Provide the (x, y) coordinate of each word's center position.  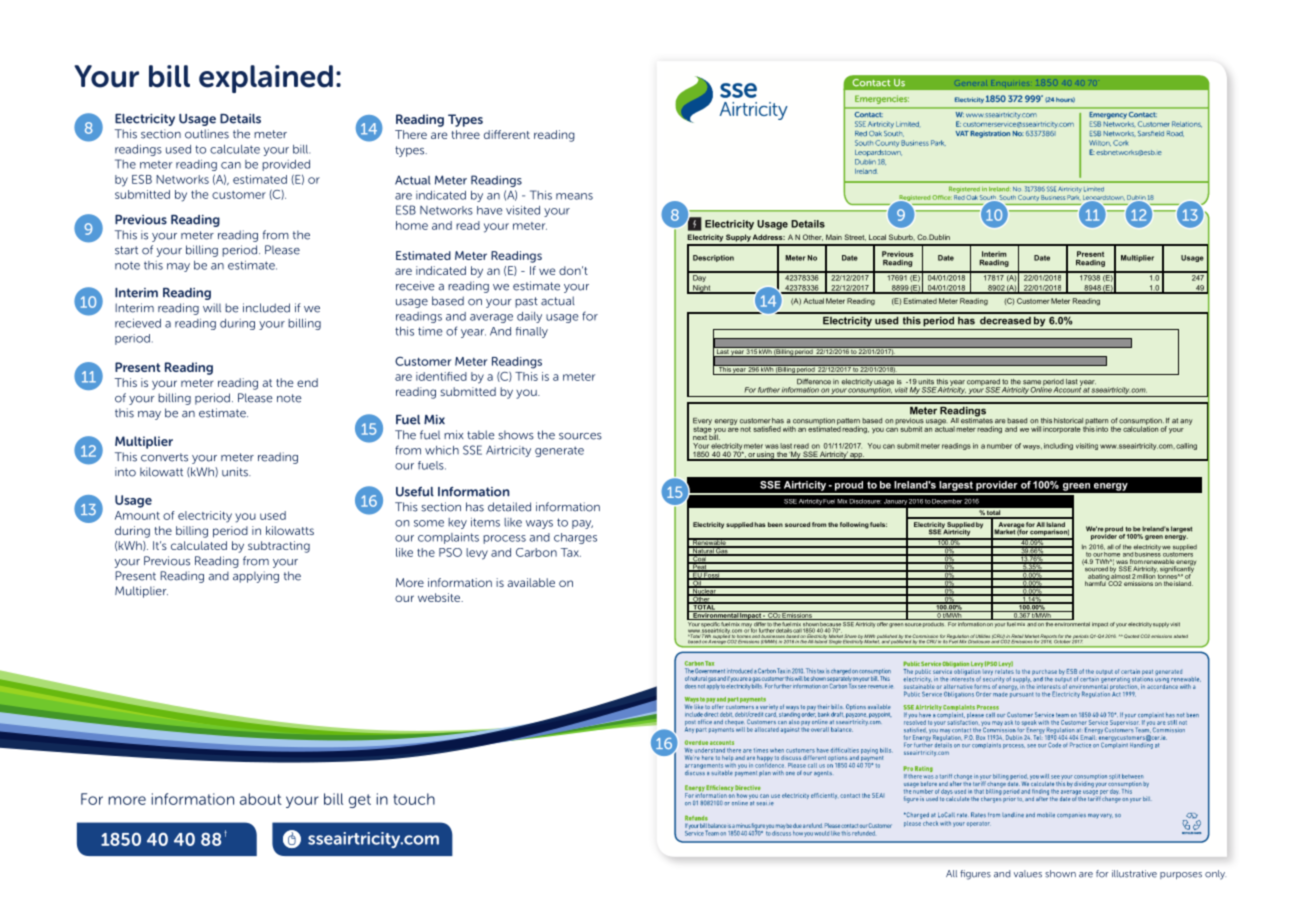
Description (713, 258)
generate (559, 451)
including (1058, 446)
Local (877, 237)
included (266, 308)
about (261, 799)
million (1146, 575)
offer (882, 624)
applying (256, 577)
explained (266, 79)
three (466, 134)
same (1032, 382)
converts (164, 457)
